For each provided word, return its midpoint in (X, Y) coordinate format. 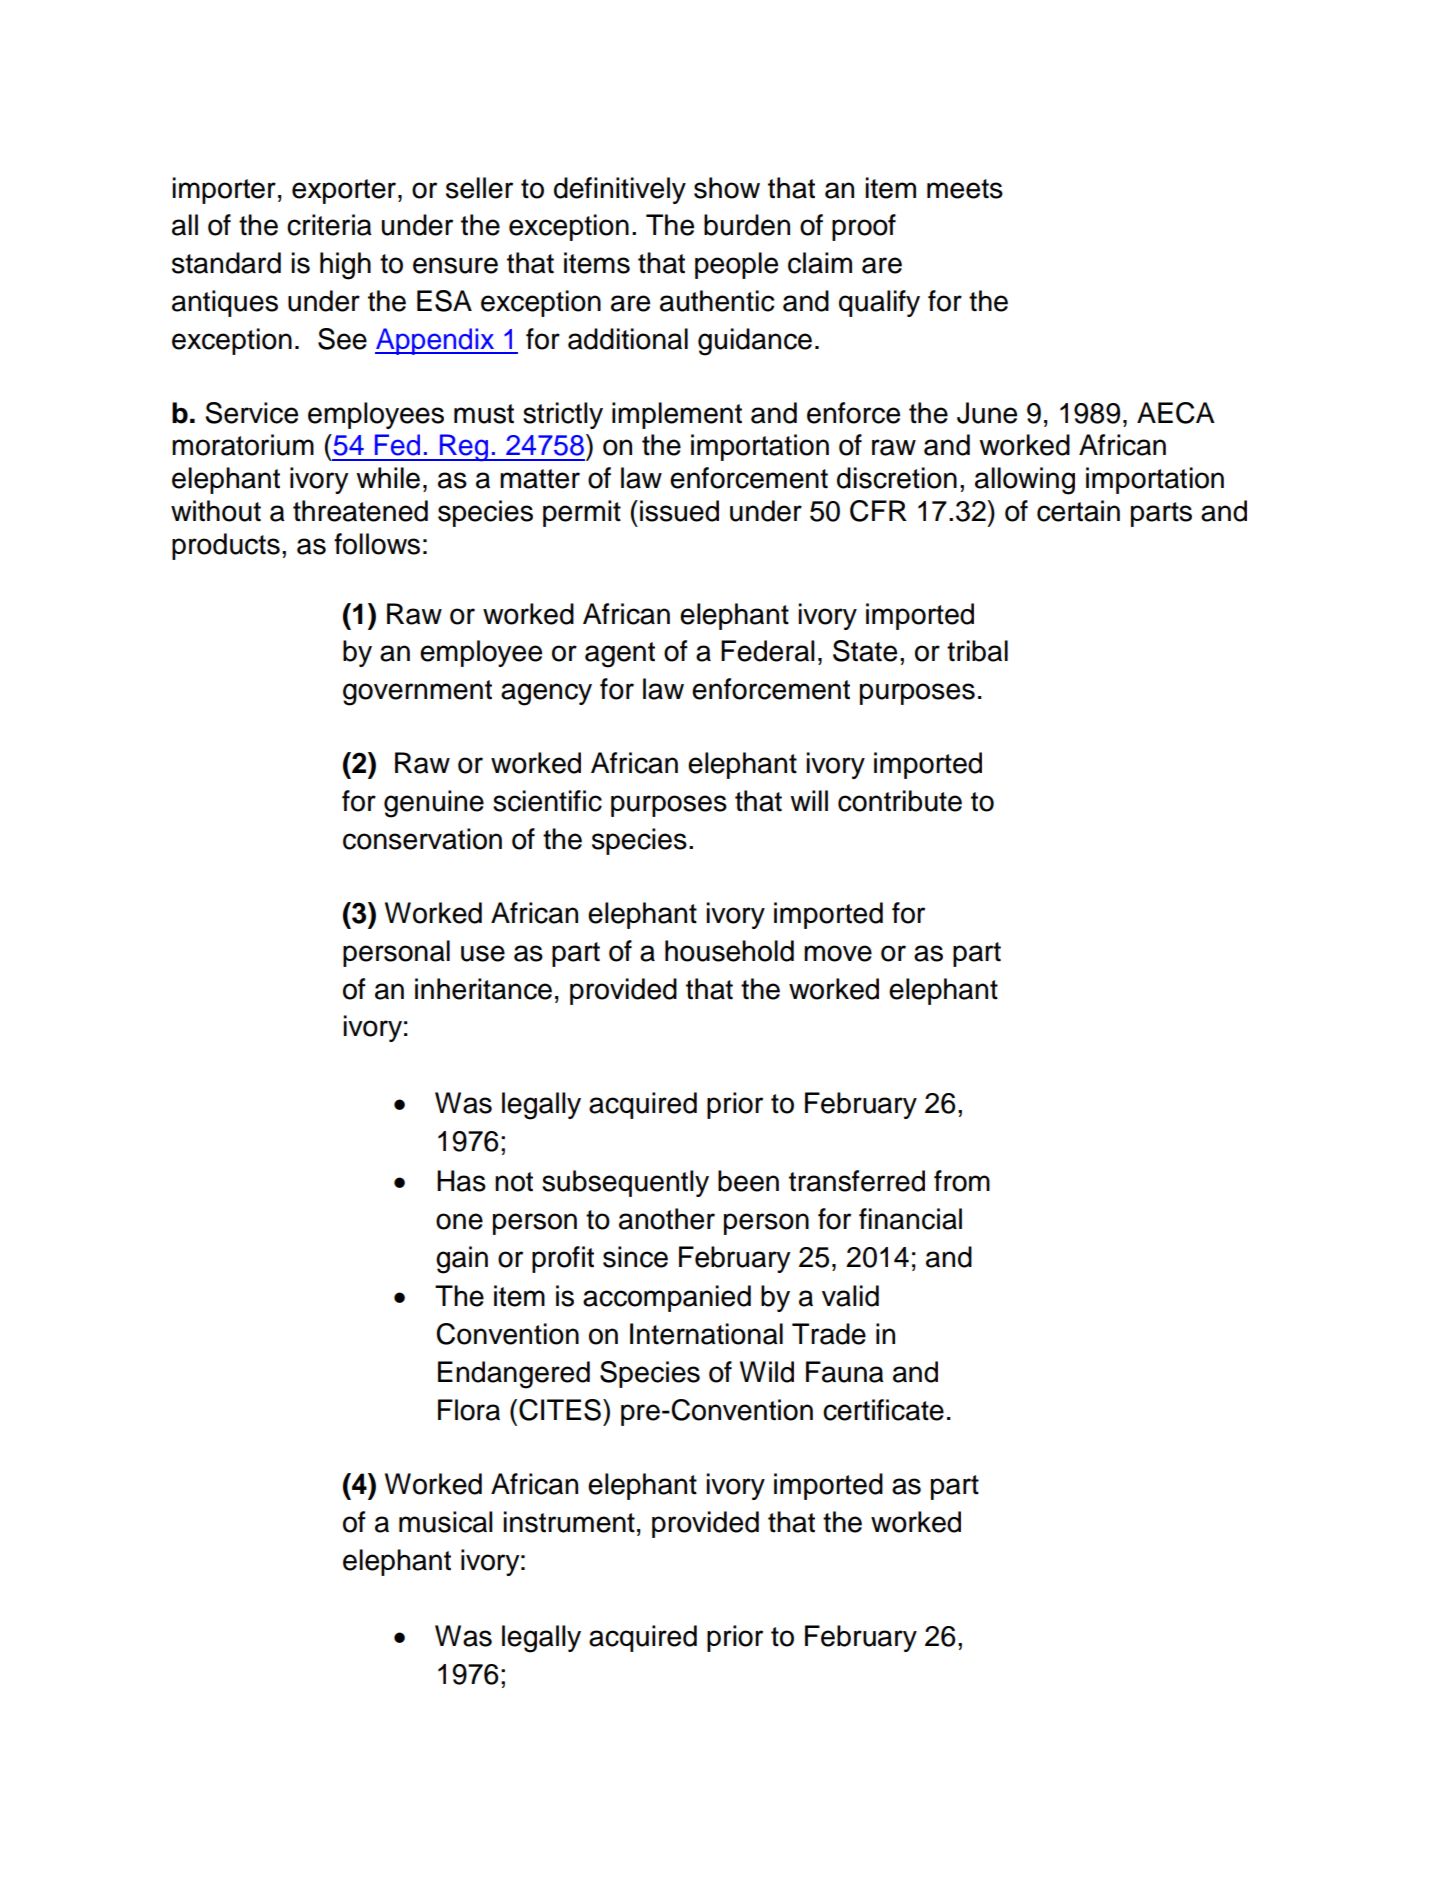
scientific (547, 801)
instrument (569, 1522)
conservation (422, 839)
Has (461, 1181)
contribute (900, 801)
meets (965, 189)
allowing (1025, 481)
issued (679, 511)
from (962, 1181)
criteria (329, 225)
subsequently (625, 1183)
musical (446, 1522)
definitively (620, 190)
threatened (360, 511)
